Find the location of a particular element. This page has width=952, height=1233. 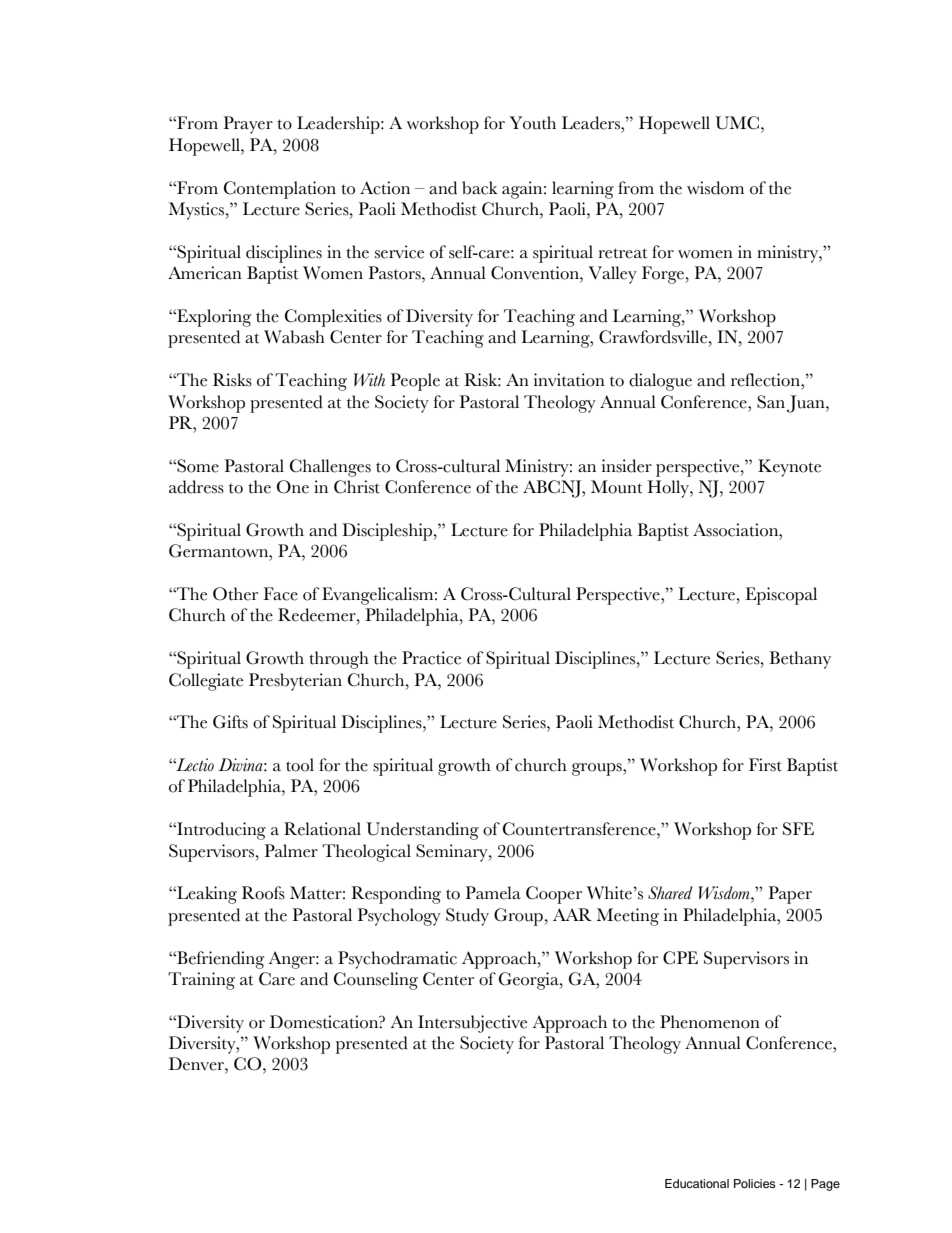

One is located at coordinates (293, 487).
